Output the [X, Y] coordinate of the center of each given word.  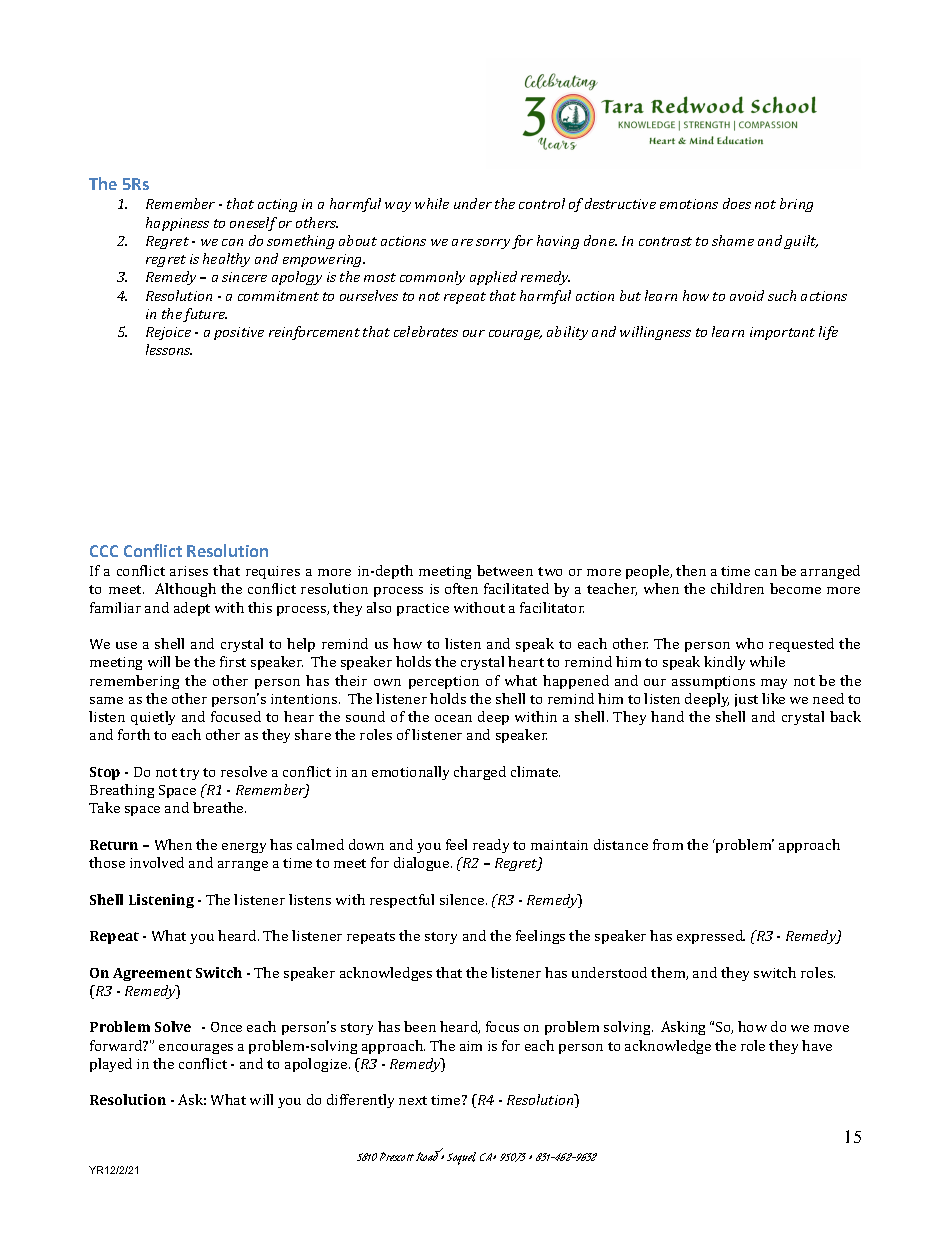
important [782, 333]
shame [733, 240]
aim [471, 1046]
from [668, 844]
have [817, 1045]
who [749, 643]
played [111, 1065]
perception [444, 682]
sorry [493, 244]
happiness [177, 224]
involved [157, 862]
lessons [169, 349]
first [233, 661]
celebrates [426, 331]
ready [491, 846]
